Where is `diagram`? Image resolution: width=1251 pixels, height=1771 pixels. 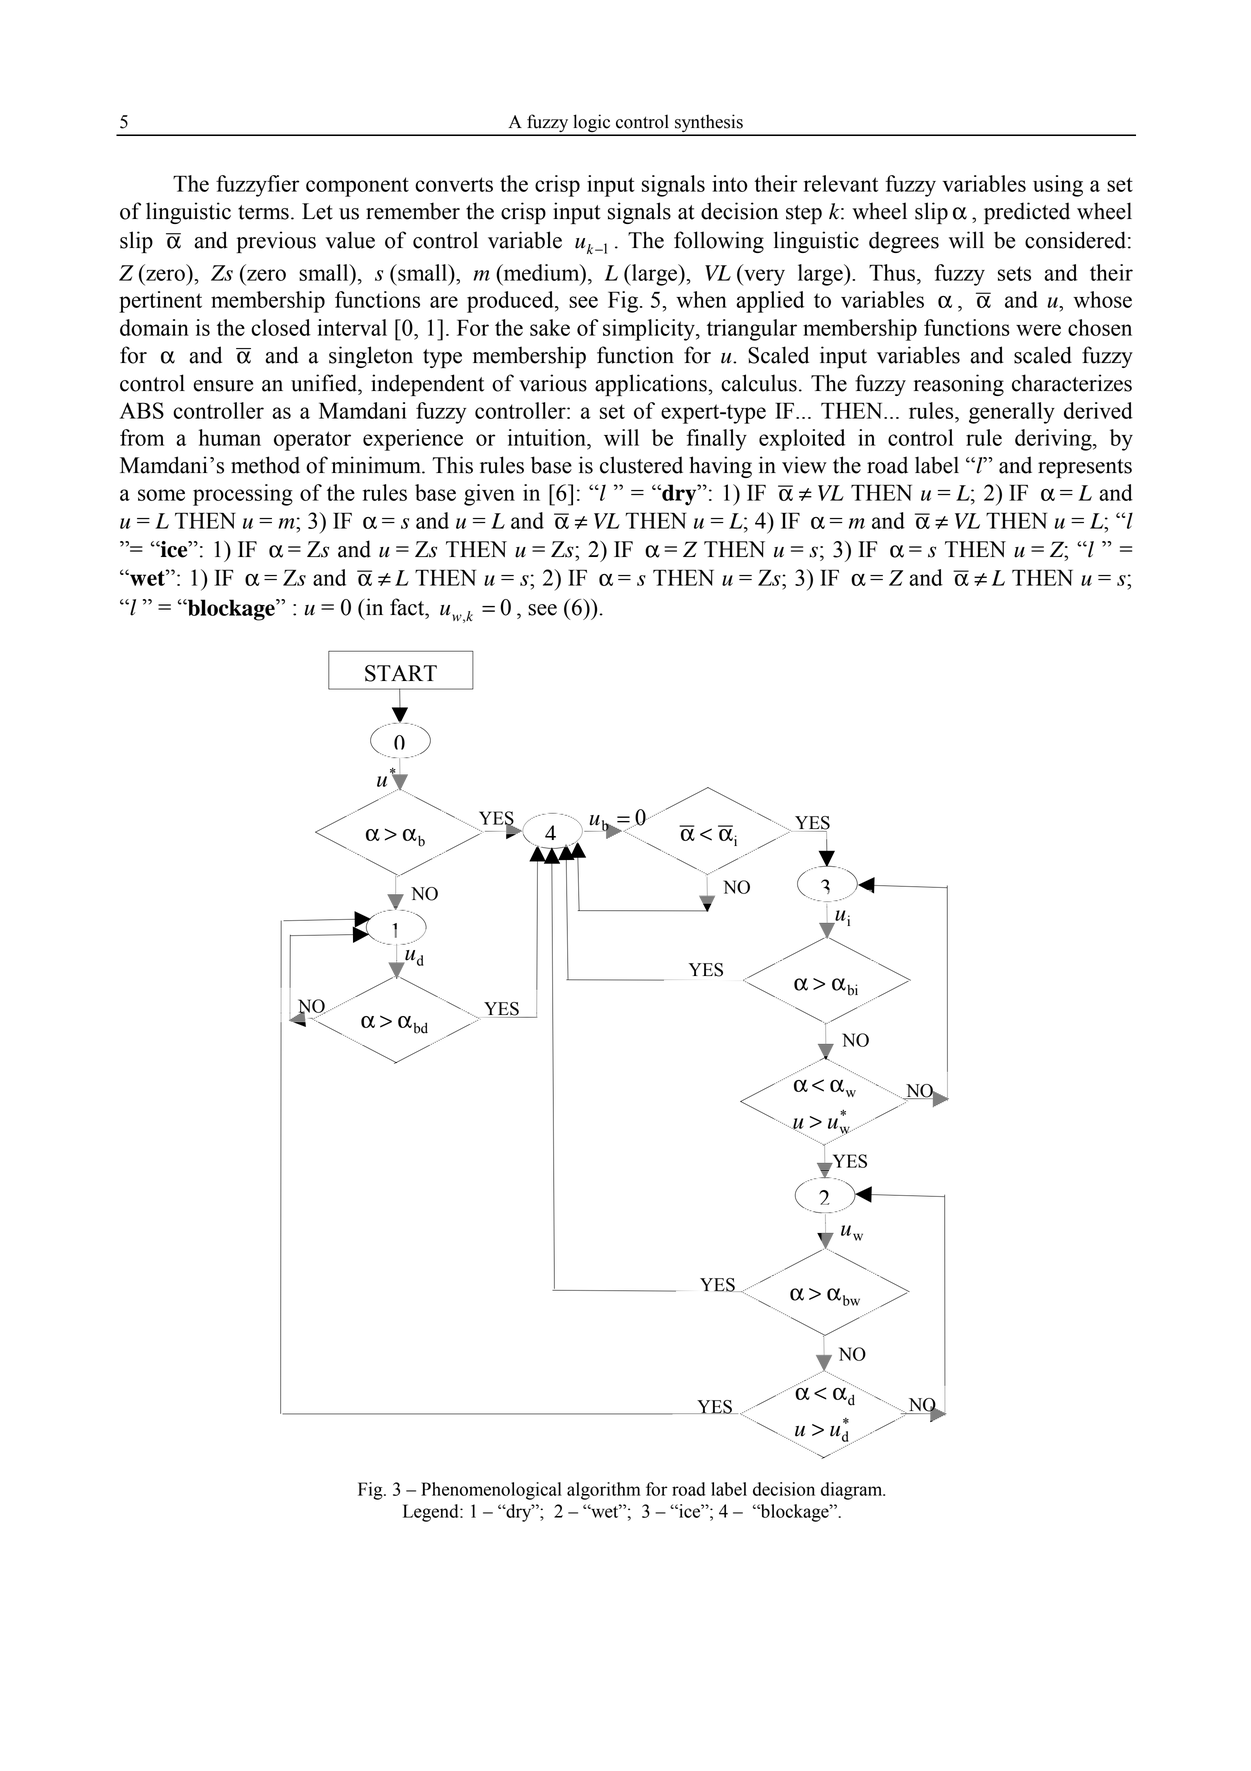 diagram is located at coordinates (853, 1491).
